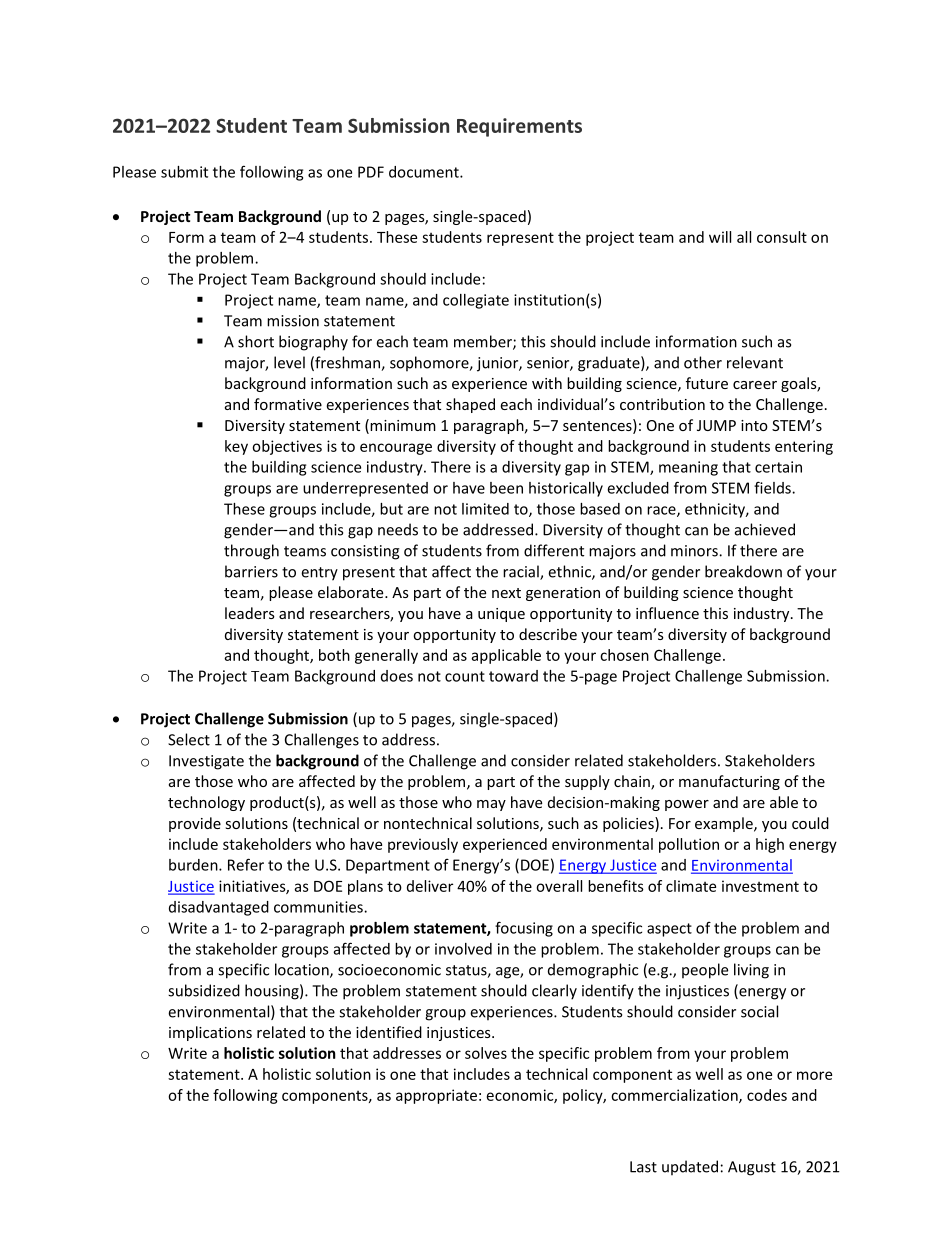  I want to click on Requirements, so click(519, 127).
